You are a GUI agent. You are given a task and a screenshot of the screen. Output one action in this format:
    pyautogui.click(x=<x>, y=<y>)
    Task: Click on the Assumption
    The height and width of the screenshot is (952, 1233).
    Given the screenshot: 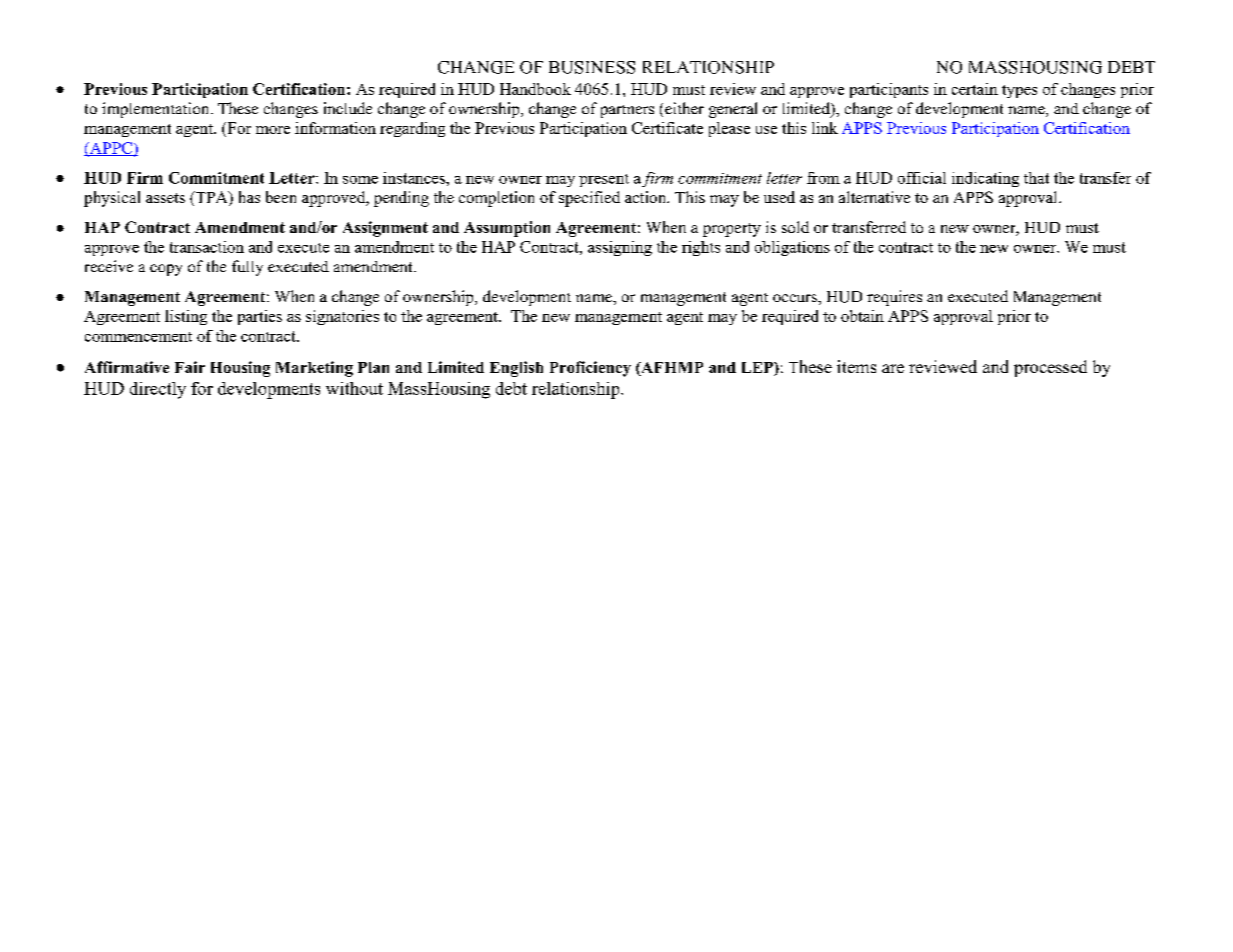 What is the action you would take?
    pyautogui.click(x=507, y=229)
